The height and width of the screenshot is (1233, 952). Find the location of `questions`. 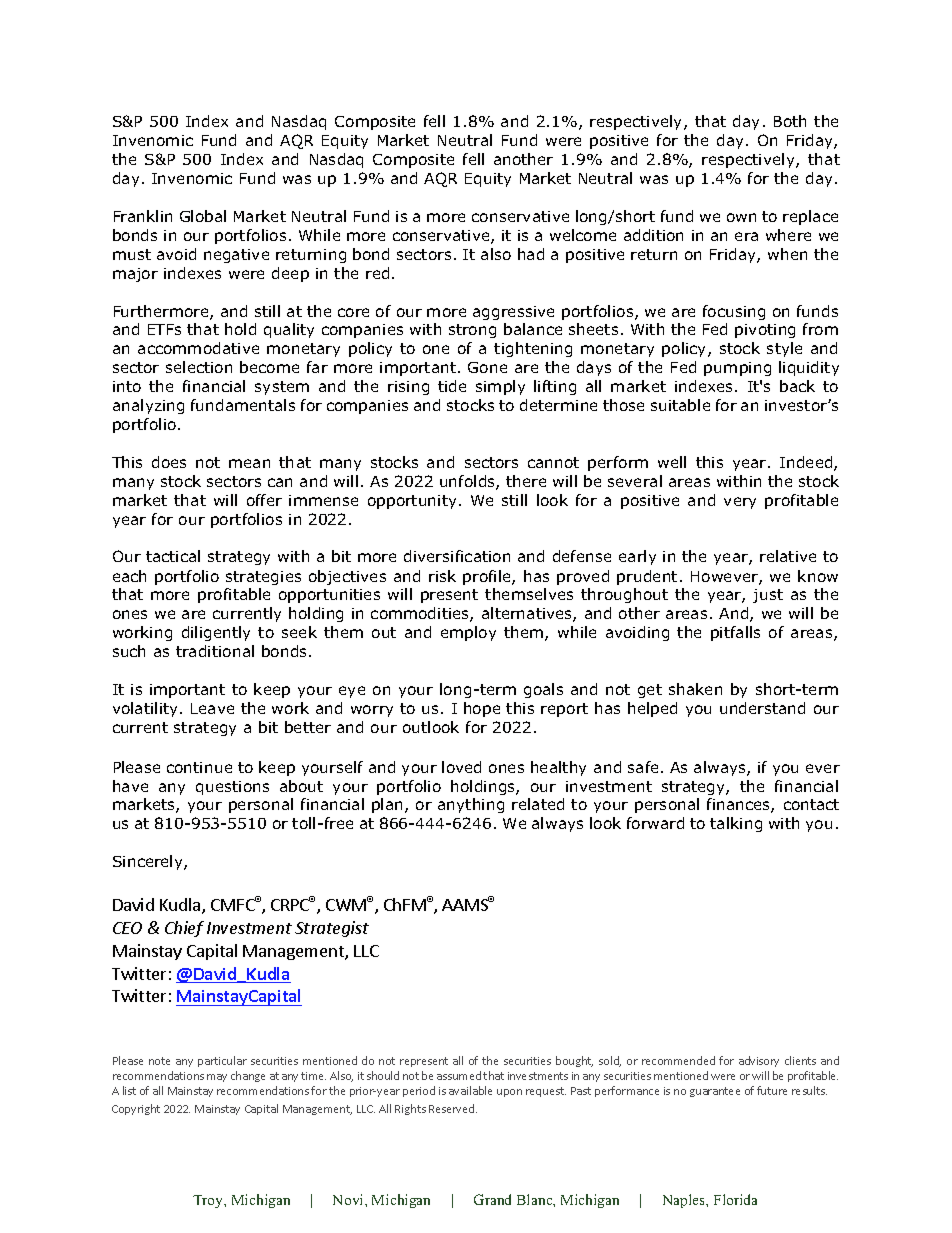

questions is located at coordinates (232, 788).
